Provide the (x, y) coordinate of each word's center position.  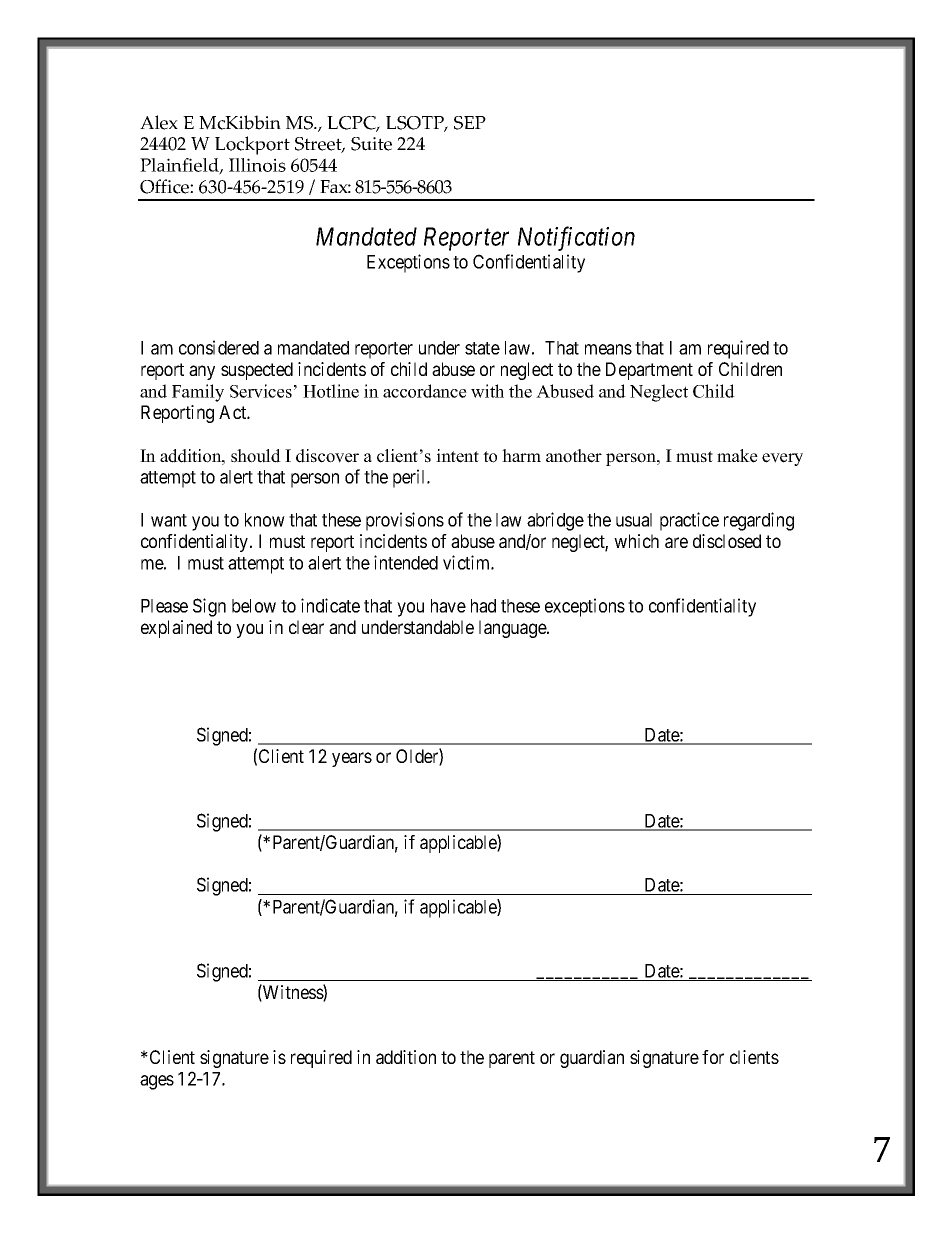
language (513, 629)
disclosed (727, 541)
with (487, 391)
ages (157, 1082)
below (254, 606)
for (713, 1057)
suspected (257, 371)
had (483, 606)
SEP (470, 123)
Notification (576, 239)
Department (649, 371)
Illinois (257, 165)
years (352, 759)
